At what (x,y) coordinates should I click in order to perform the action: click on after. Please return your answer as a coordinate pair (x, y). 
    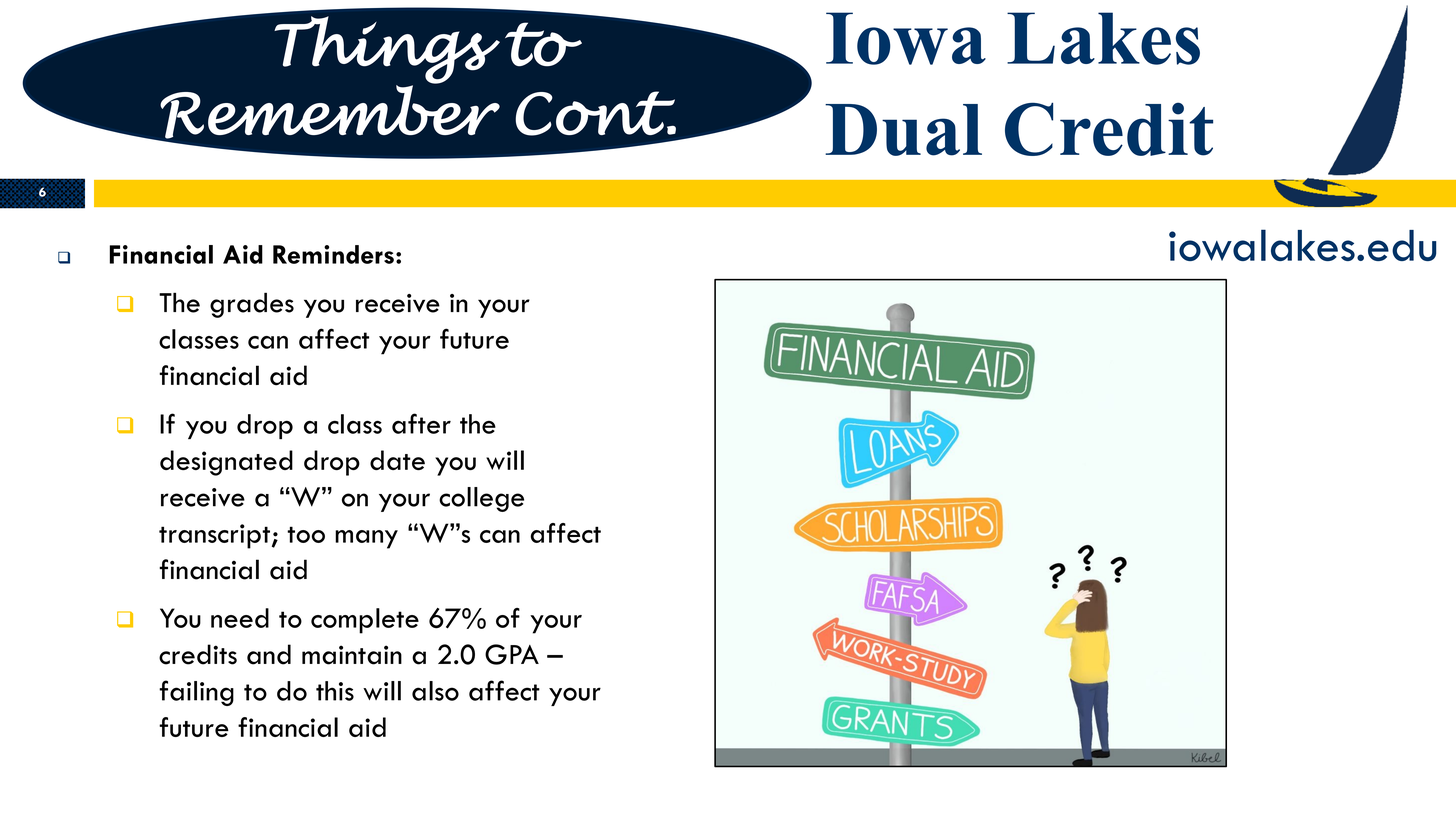
    Looking at the image, I should click on (421, 423).
